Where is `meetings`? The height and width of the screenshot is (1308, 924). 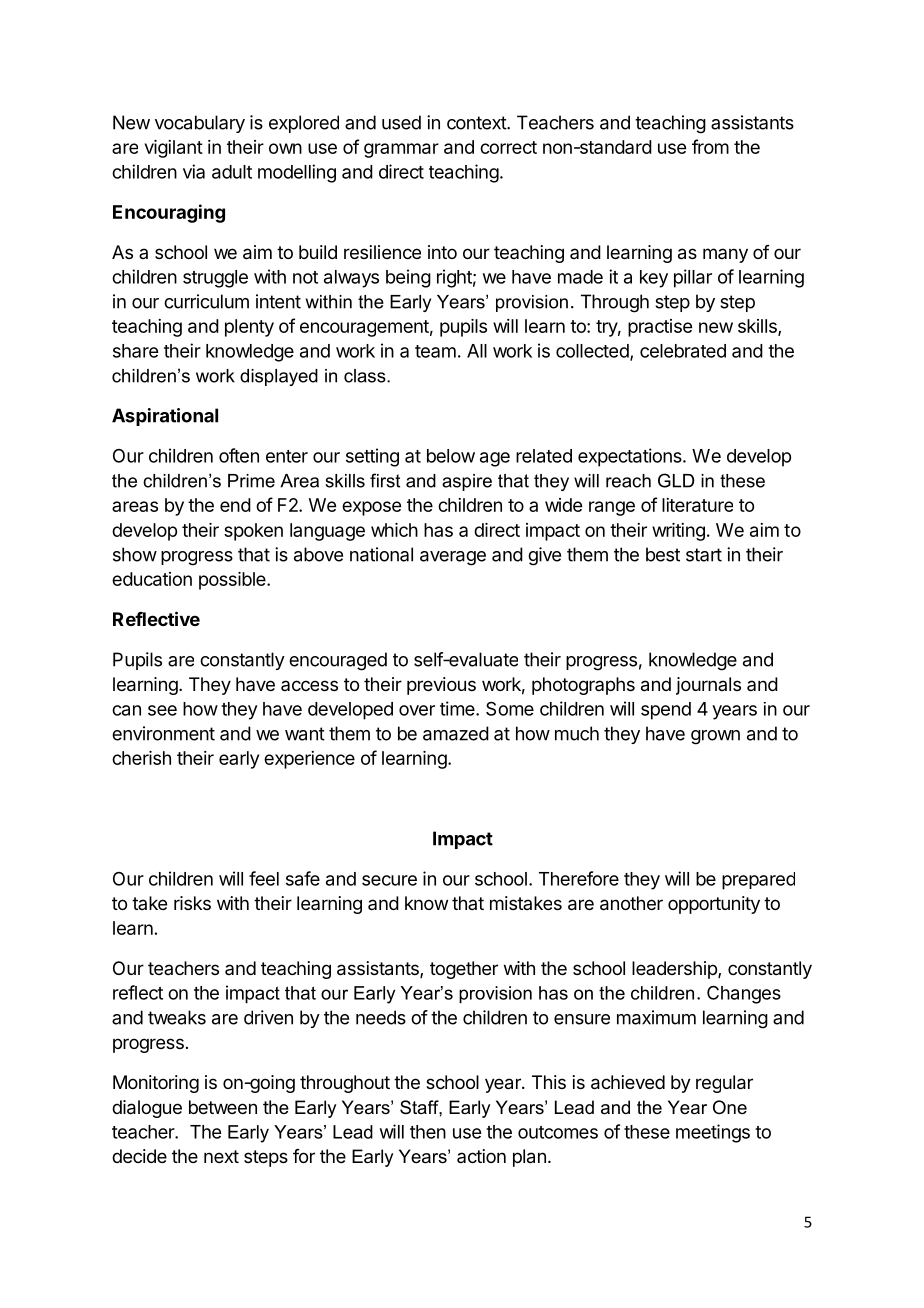
meetings is located at coordinates (713, 1133).
